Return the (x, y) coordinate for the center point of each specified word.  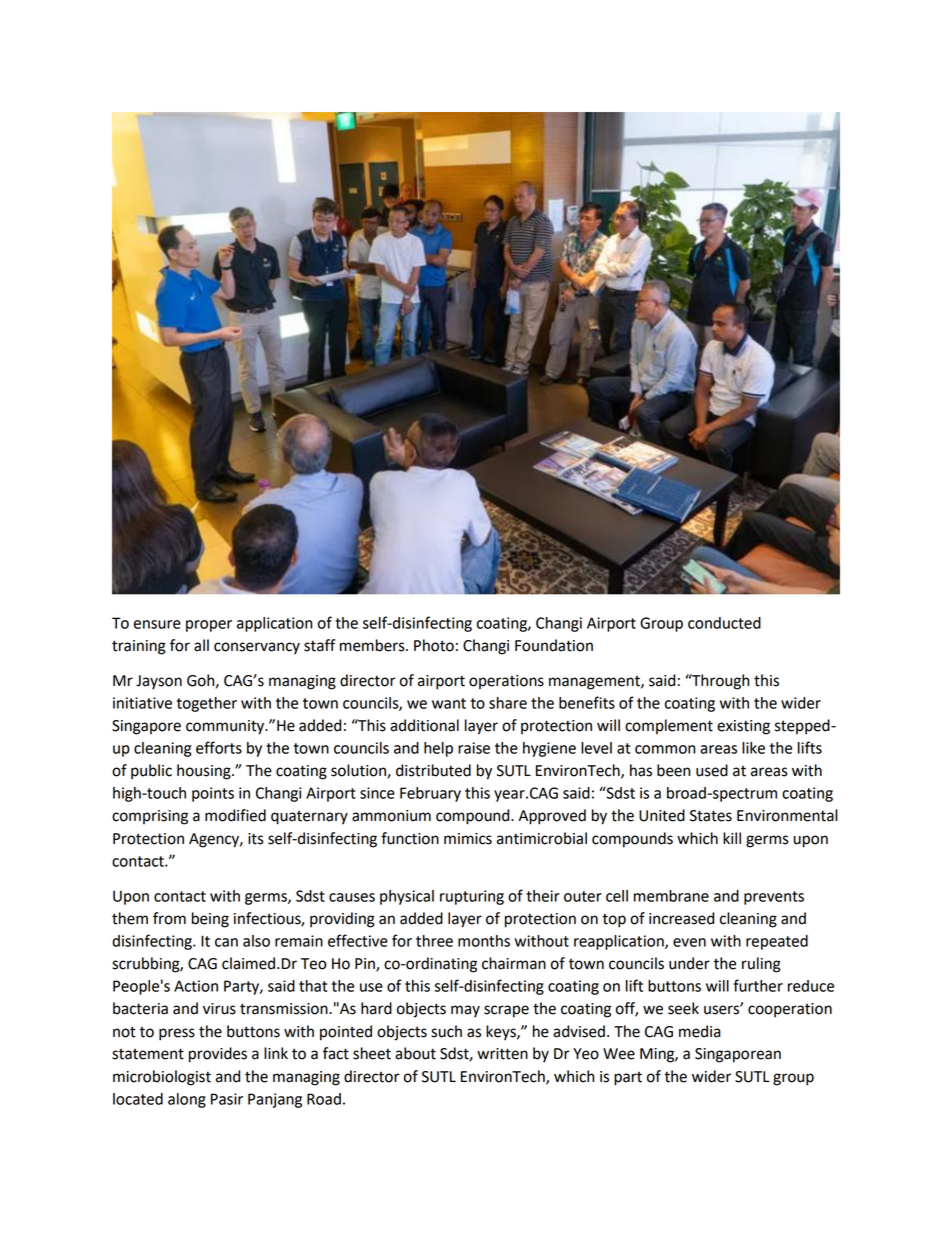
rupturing (472, 897)
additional (424, 725)
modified (235, 815)
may (465, 1011)
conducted (724, 623)
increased (681, 918)
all (201, 645)
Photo (434, 645)
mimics (468, 839)
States (711, 816)
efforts (219, 747)
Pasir (227, 1099)
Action (196, 986)
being (210, 920)
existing (743, 727)
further (758, 985)
